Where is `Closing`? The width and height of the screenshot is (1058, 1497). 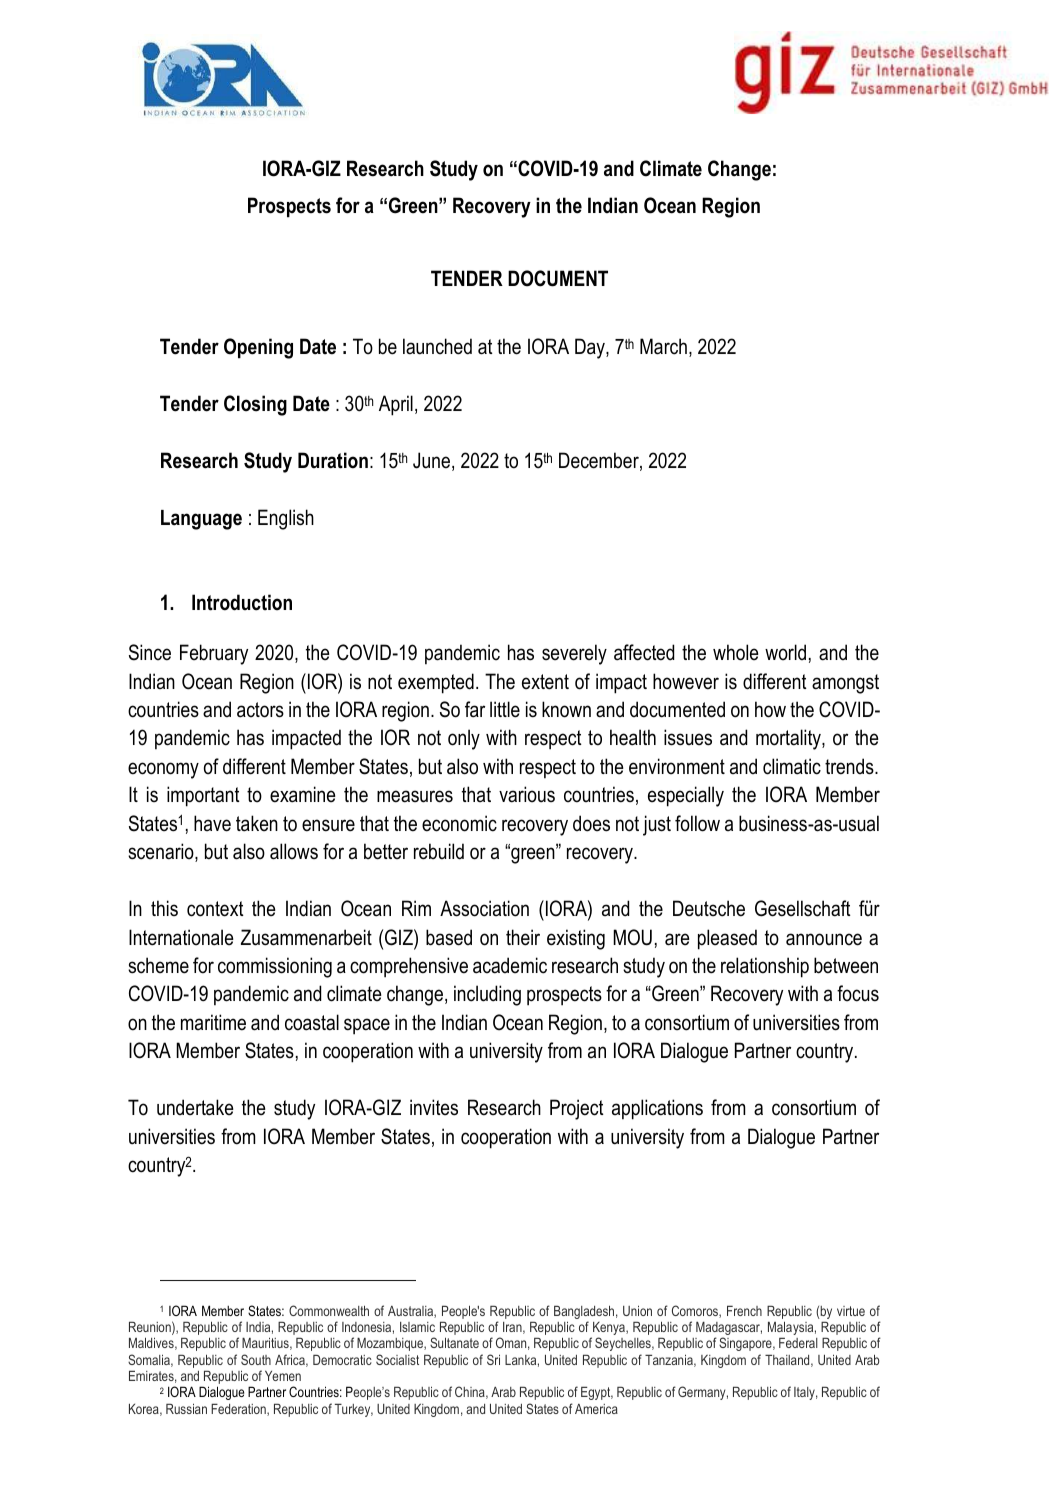
Closing is located at coordinates (255, 405).
